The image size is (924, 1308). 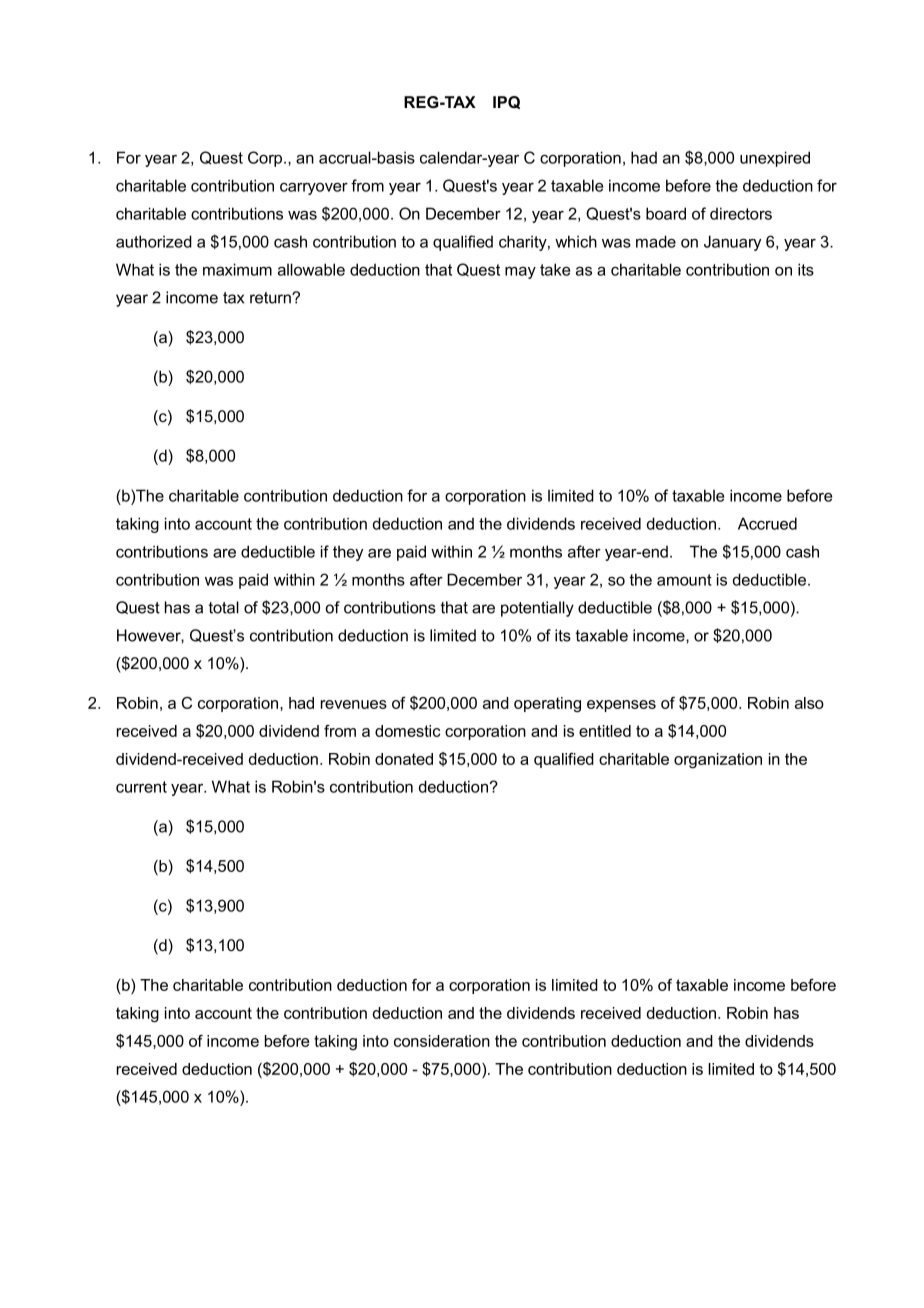 I want to click on which, so click(x=576, y=241).
